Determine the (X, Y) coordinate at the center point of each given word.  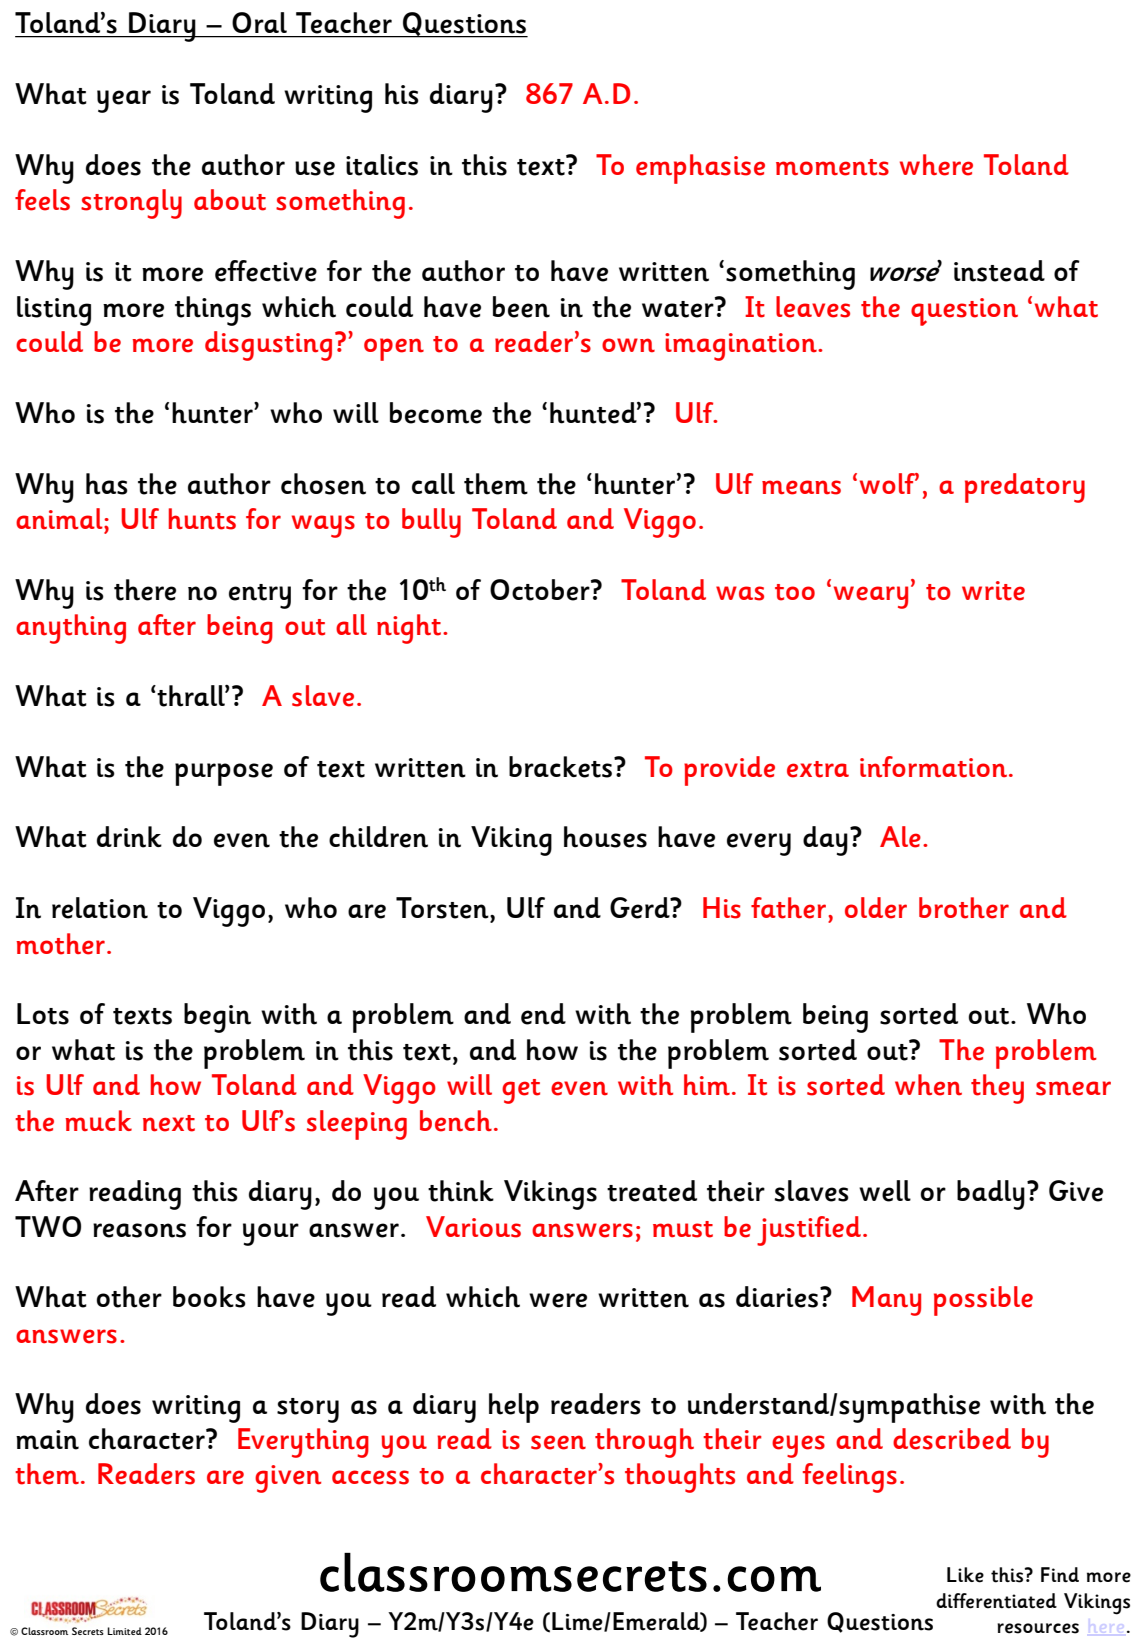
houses (605, 837)
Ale (900, 837)
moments (832, 167)
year (124, 101)
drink (129, 837)
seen (558, 1442)
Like (965, 1575)
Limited (124, 1631)
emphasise (700, 169)
